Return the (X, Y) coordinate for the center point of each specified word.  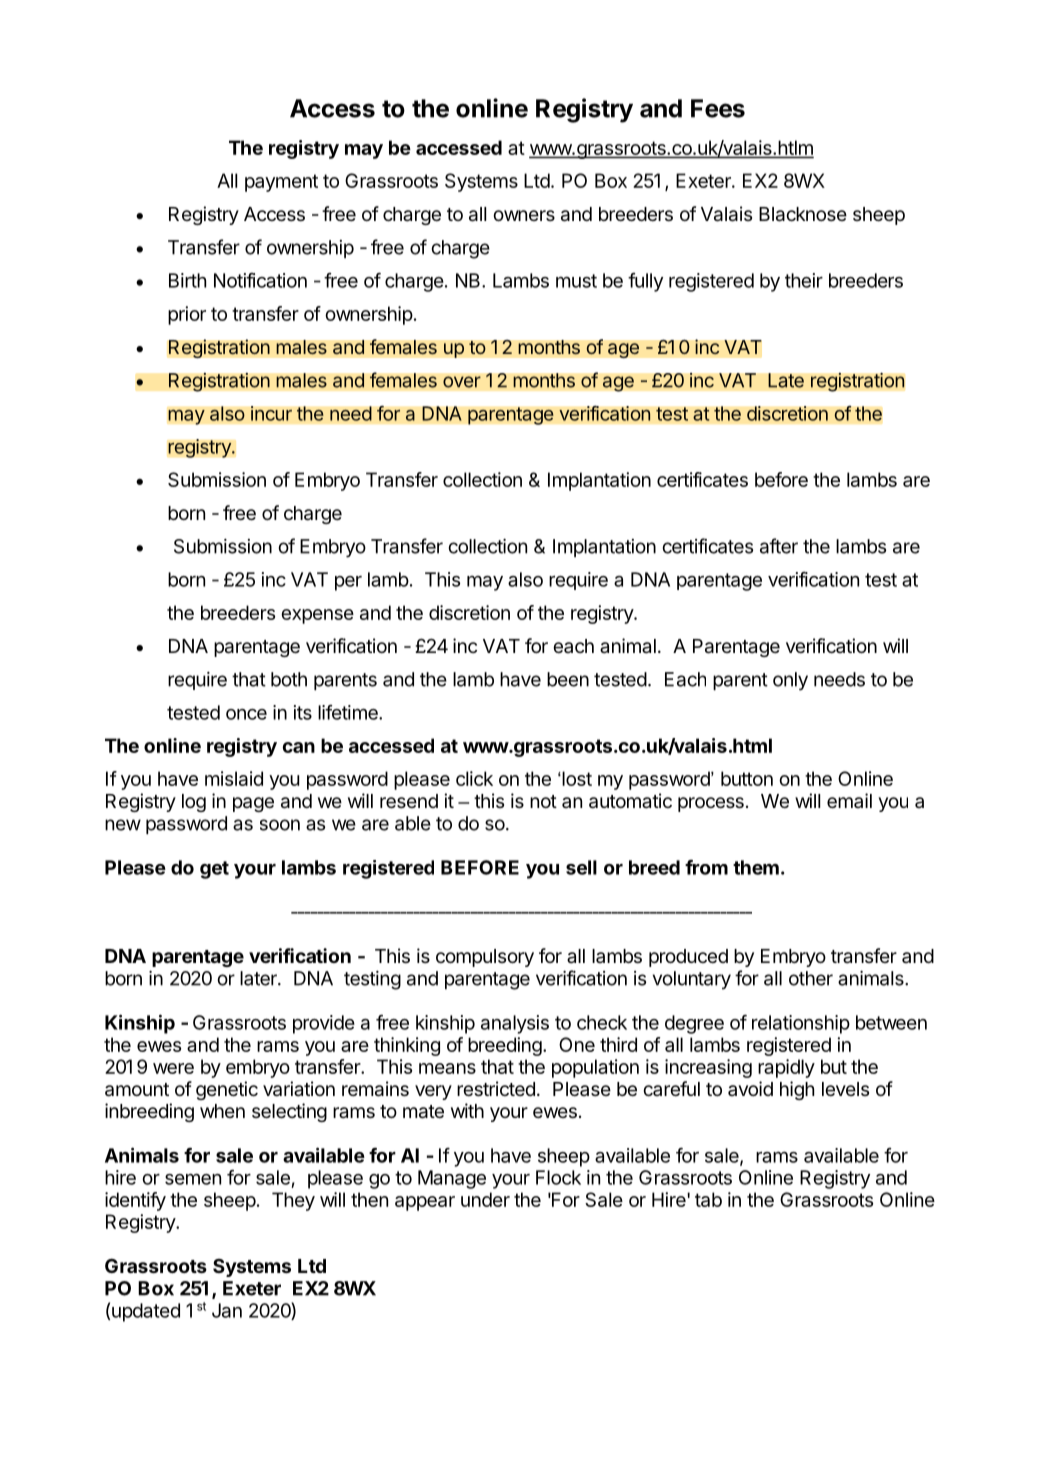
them (756, 867)
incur (271, 413)
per (348, 583)
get (214, 870)
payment (281, 183)
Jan (227, 1310)
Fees (718, 108)
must (576, 281)
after (779, 546)
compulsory (485, 958)
